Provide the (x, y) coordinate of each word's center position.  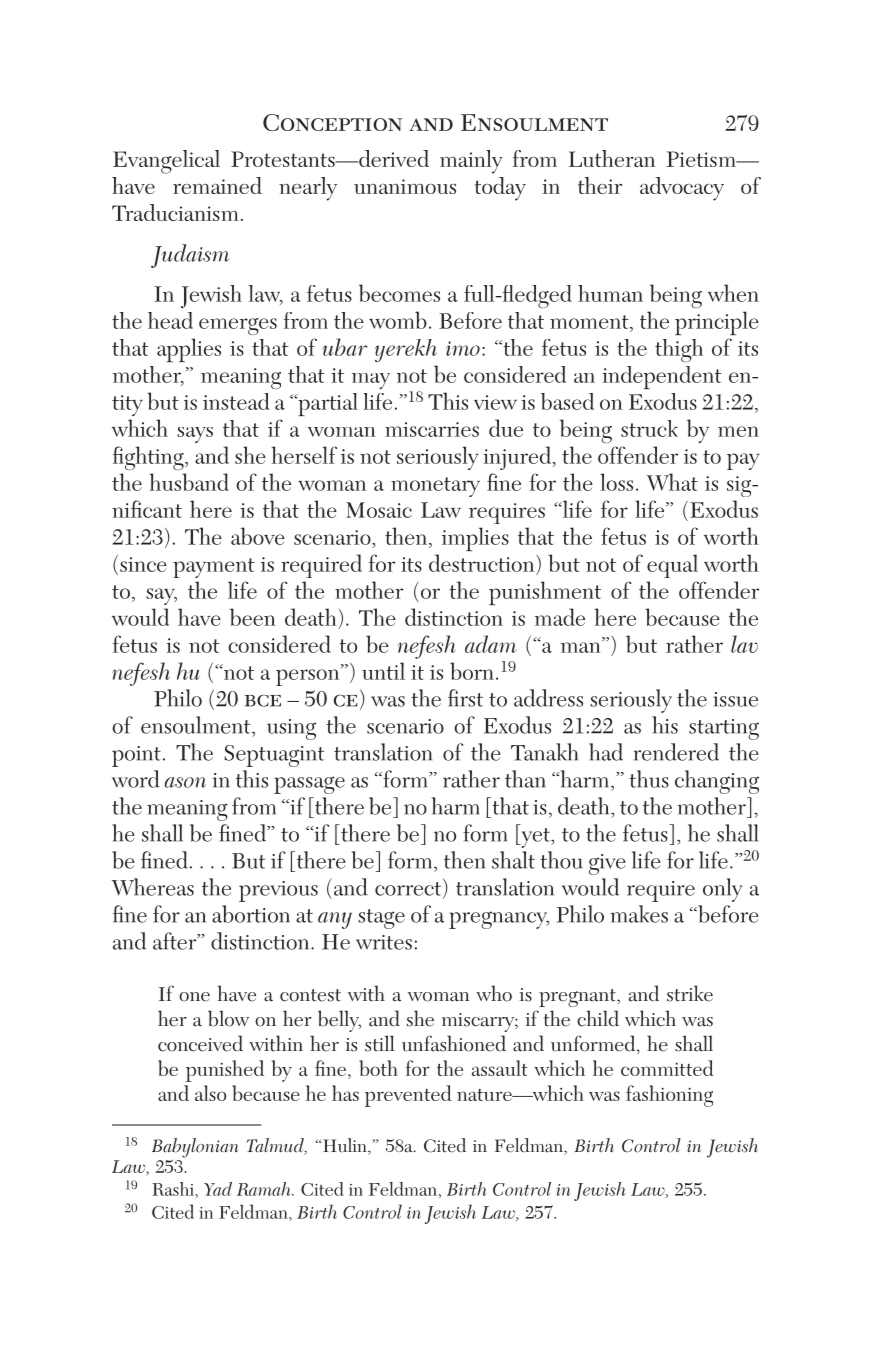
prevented (408, 1096)
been (253, 617)
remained (217, 185)
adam (491, 644)
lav (744, 644)
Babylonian (195, 1148)
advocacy (682, 189)
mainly (471, 162)
